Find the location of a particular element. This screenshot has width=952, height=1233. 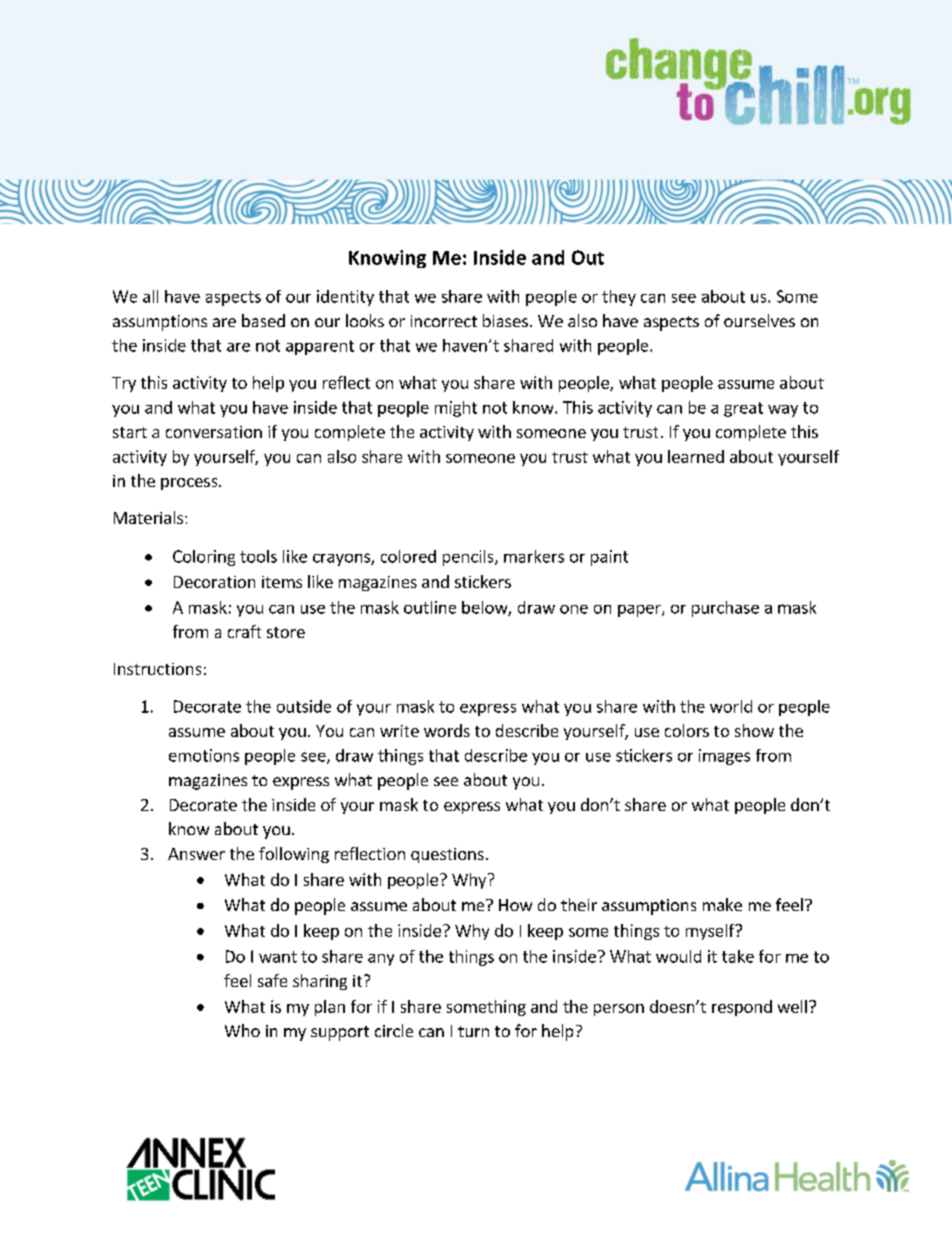

respond is located at coordinates (742, 1008).
